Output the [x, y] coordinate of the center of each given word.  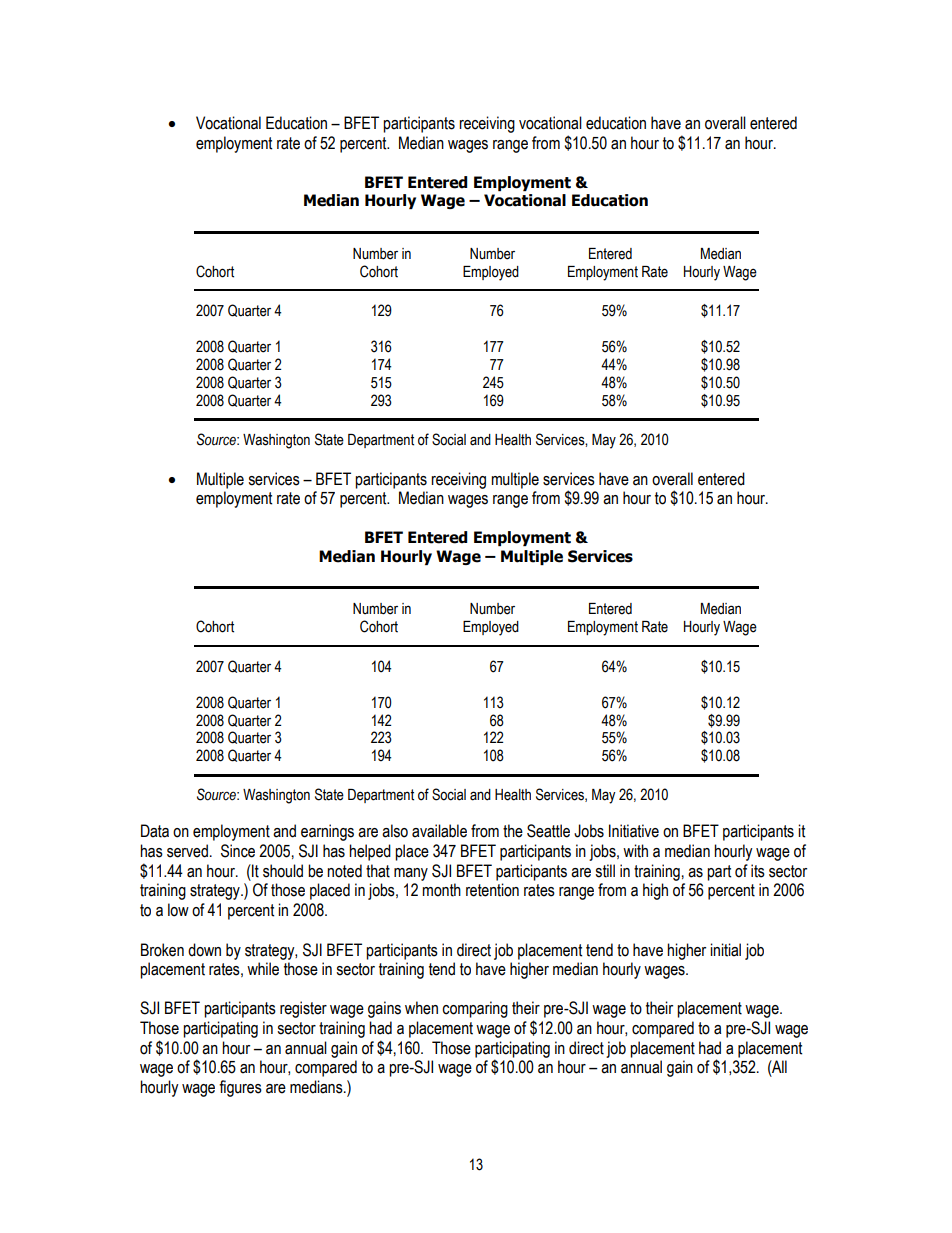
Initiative [634, 831]
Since [238, 851]
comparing [475, 1009]
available [439, 831]
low [178, 910]
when [421, 1008]
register [303, 1009]
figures [240, 1088]
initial [725, 950]
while [263, 969]
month [441, 890]
